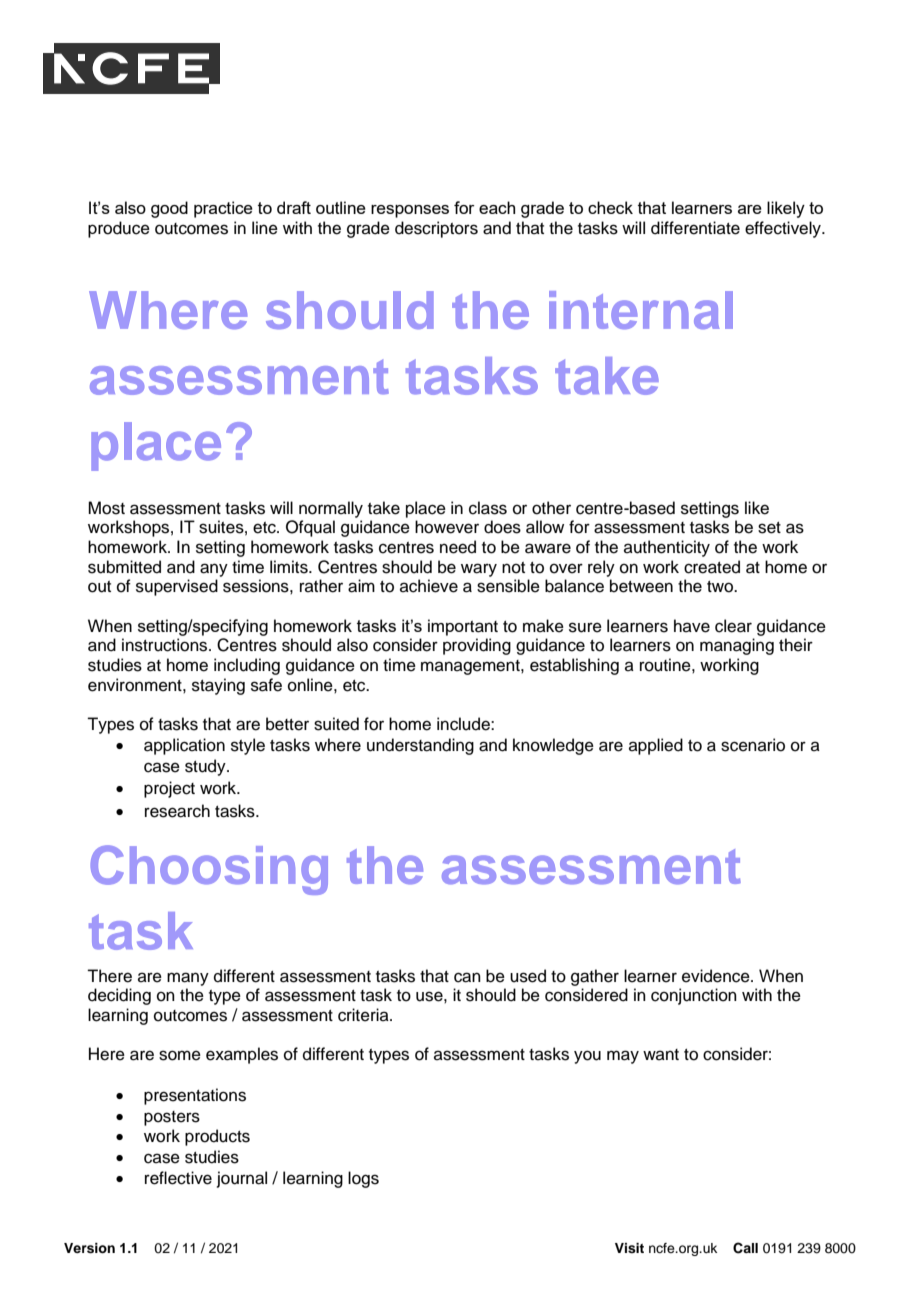  What do you see at coordinates (420, 746) in the screenshot?
I see `understanding` at bounding box center [420, 746].
